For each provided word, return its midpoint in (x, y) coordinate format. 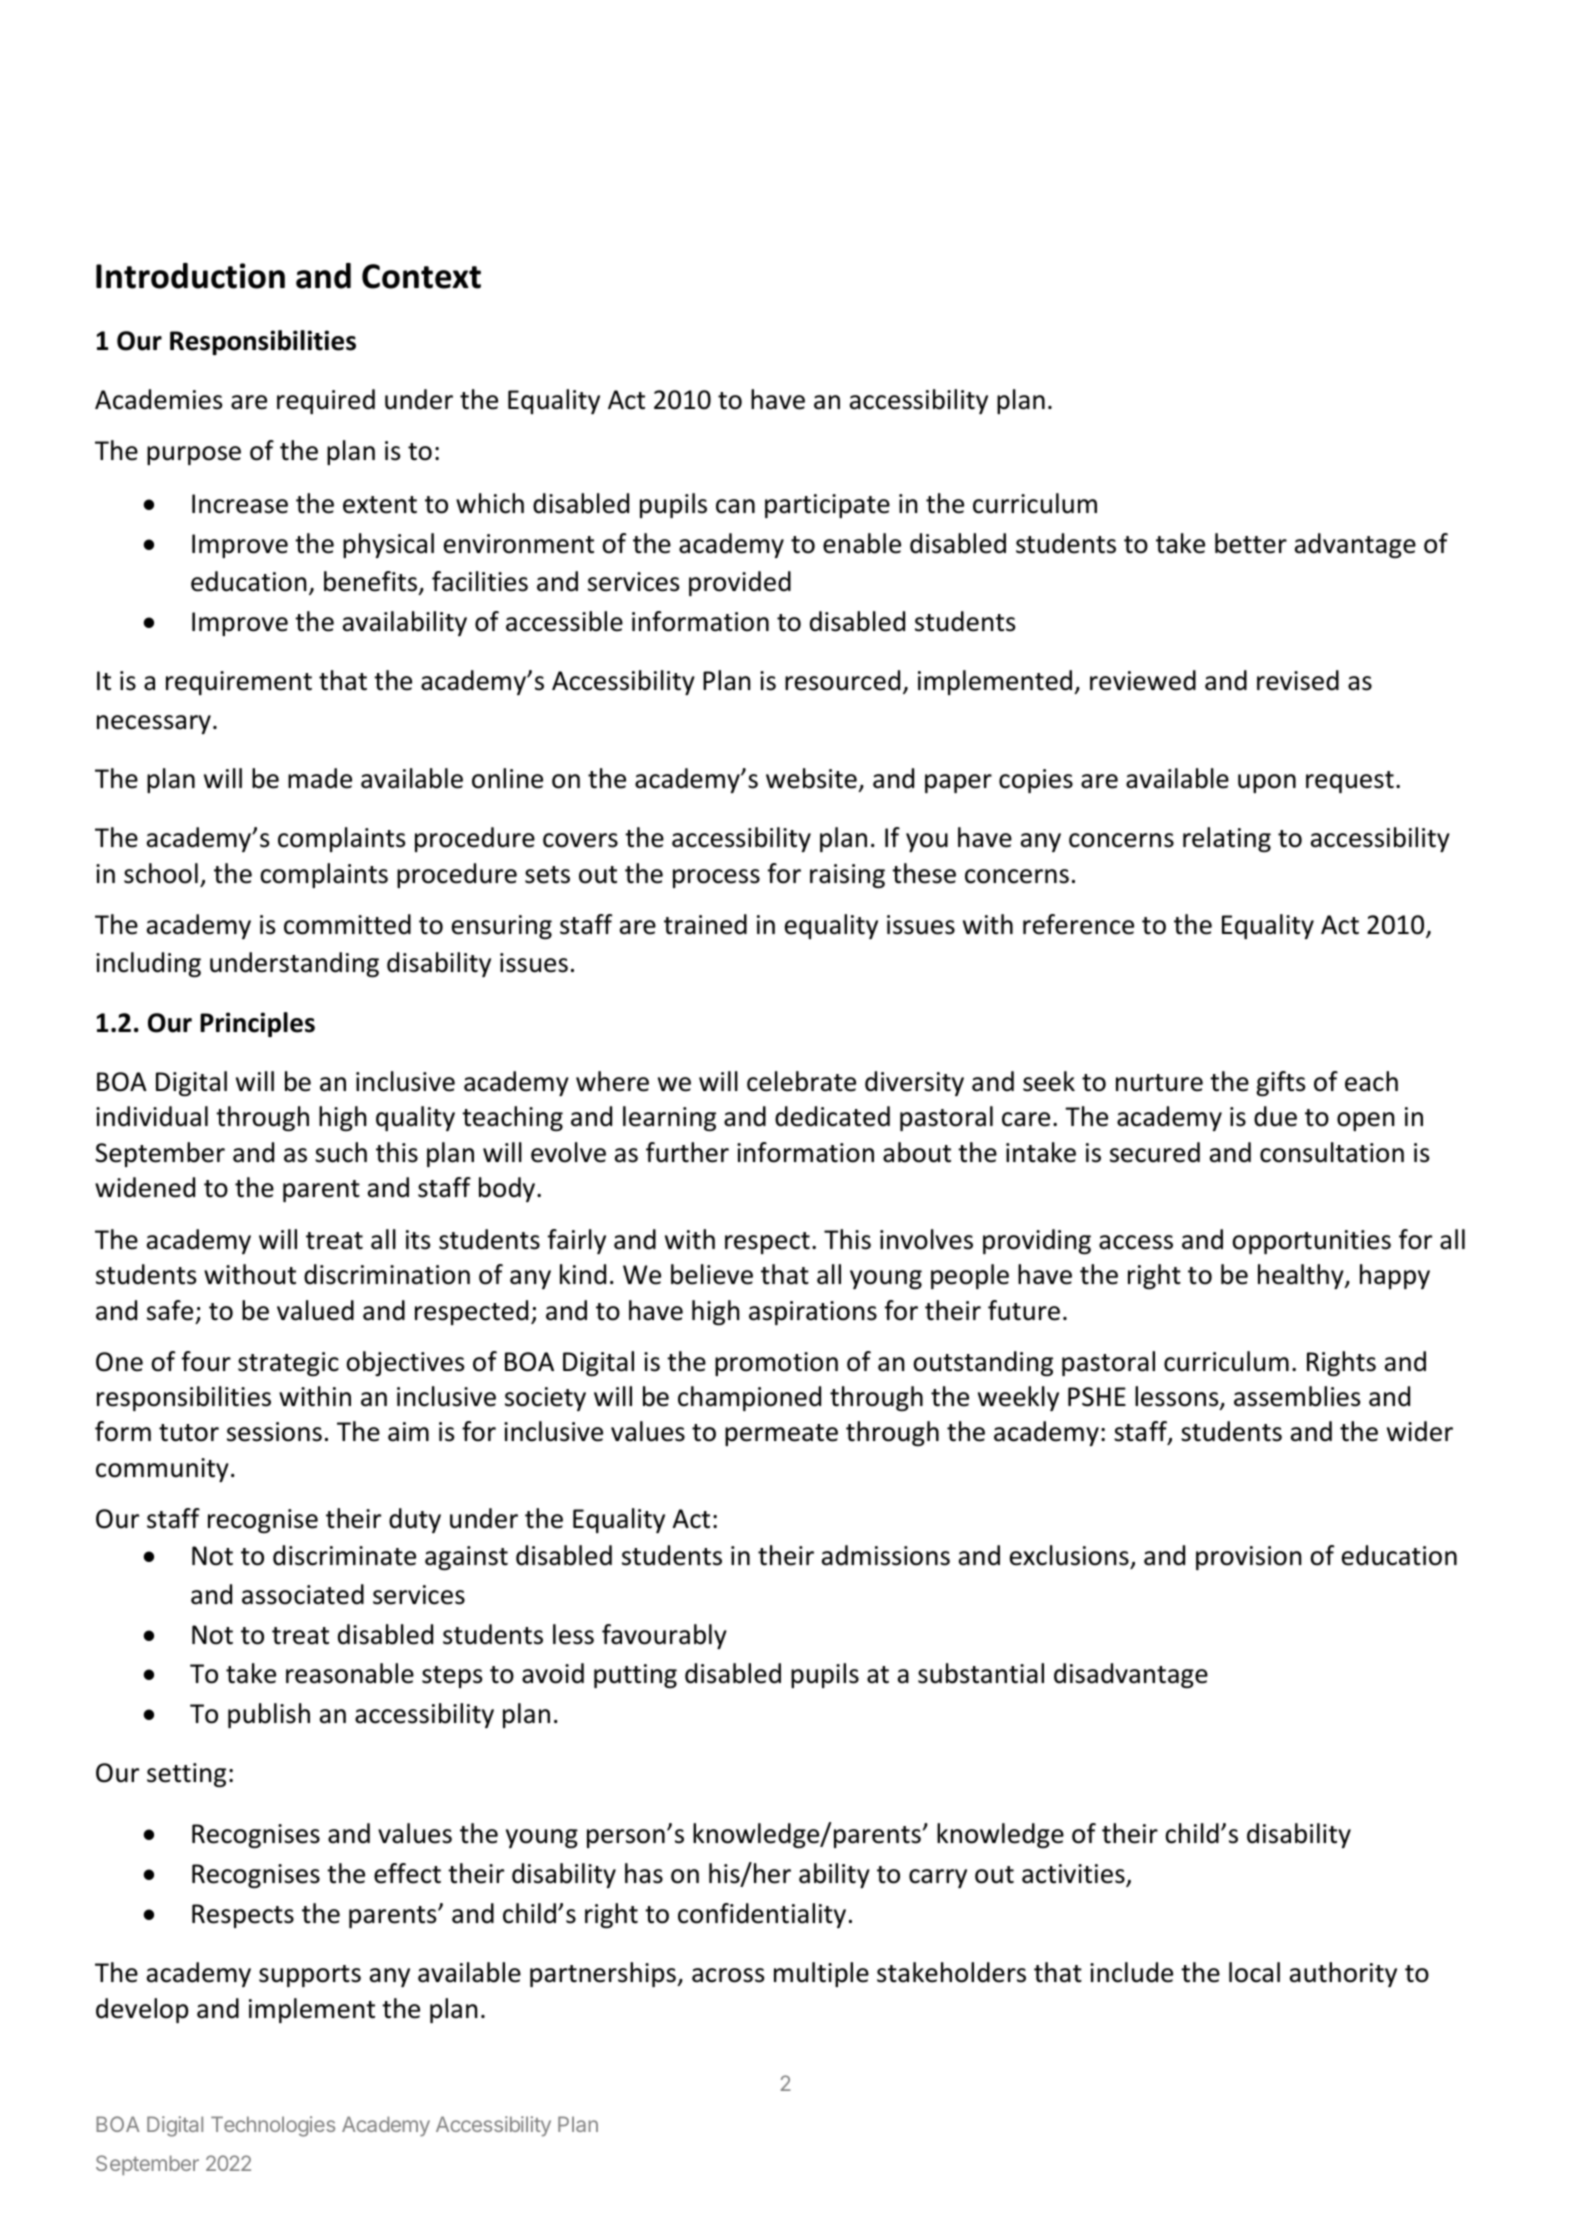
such (341, 1152)
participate (827, 506)
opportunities (1311, 1242)
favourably (664, 1636)
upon (1267, 783)
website (811, 778)
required (326, 401)
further (687, 1152)
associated (303, 1594)
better (1251, 543)
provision (1249, 1558)
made (320, 778)
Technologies (273, 2126)
